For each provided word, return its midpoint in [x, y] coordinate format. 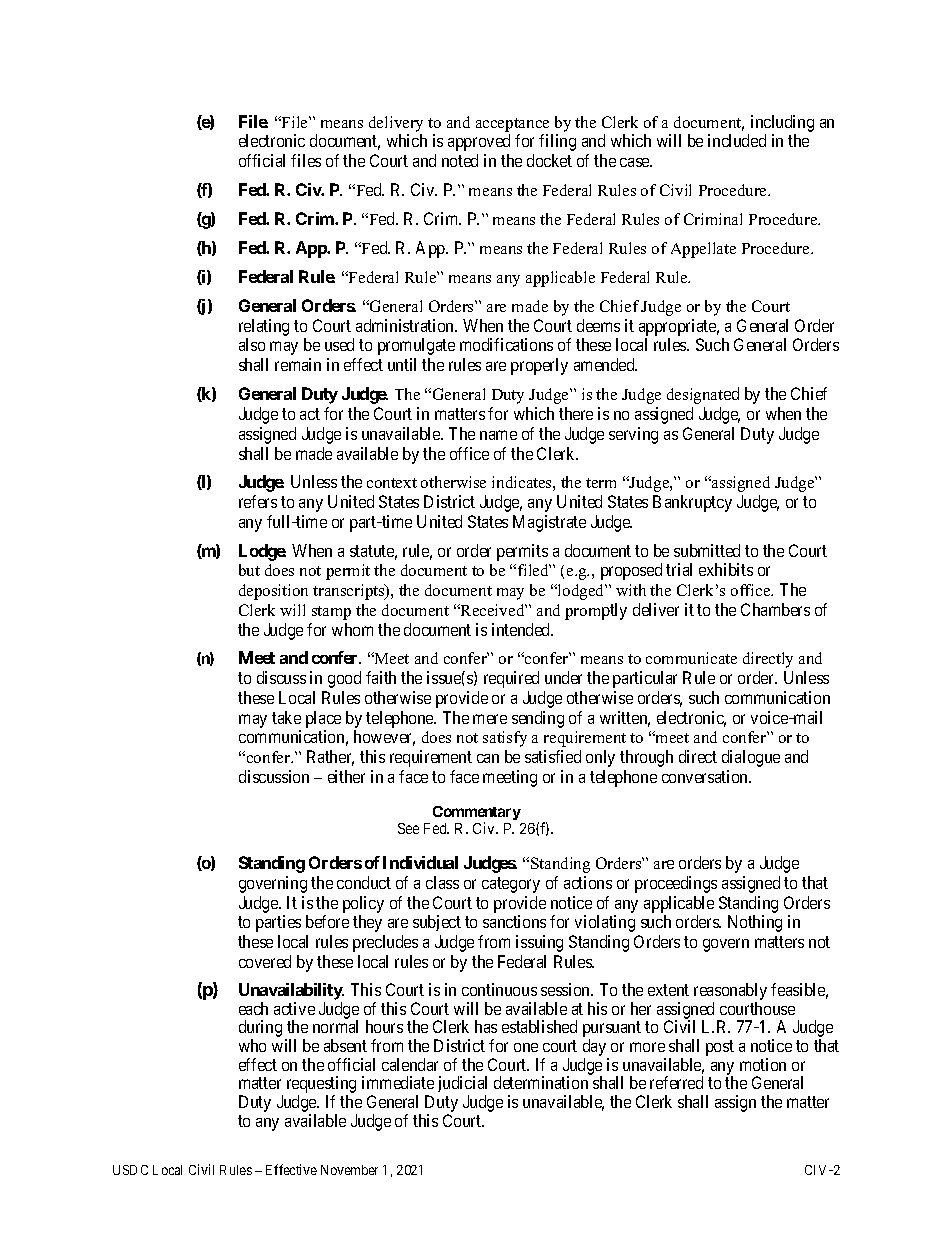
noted [460, 160]
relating [264, 327]
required [511, 679]
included [737, 140]
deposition [273, 592]
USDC [130, 1170]
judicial [462, 1086]
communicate [691, 658]
